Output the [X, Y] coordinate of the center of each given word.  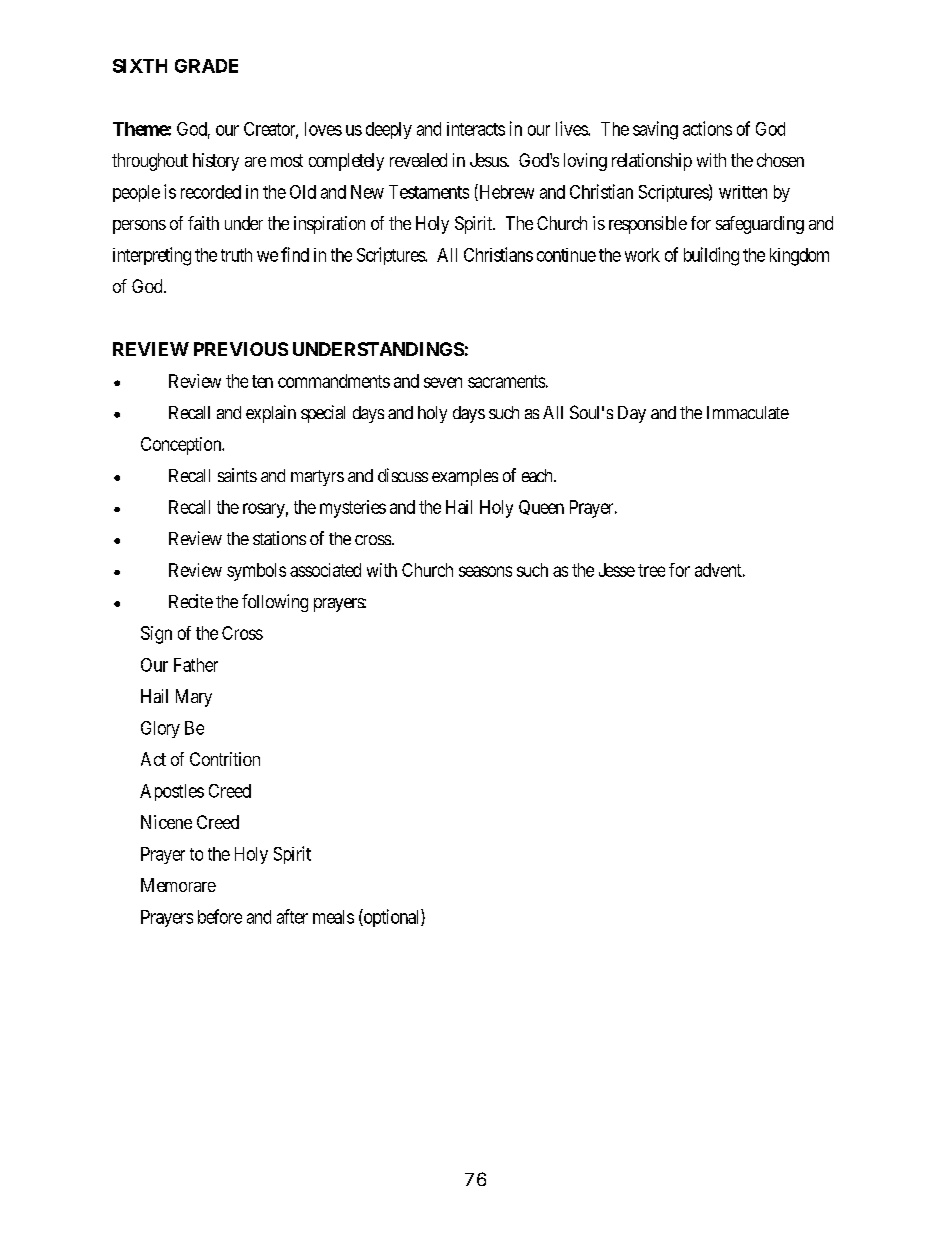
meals [333, 917]
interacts [476, 129]
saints [237, 475]
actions [707, 128]
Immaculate [748, 412]
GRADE [206, 66]
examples [465, 477]
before [220, 916]
